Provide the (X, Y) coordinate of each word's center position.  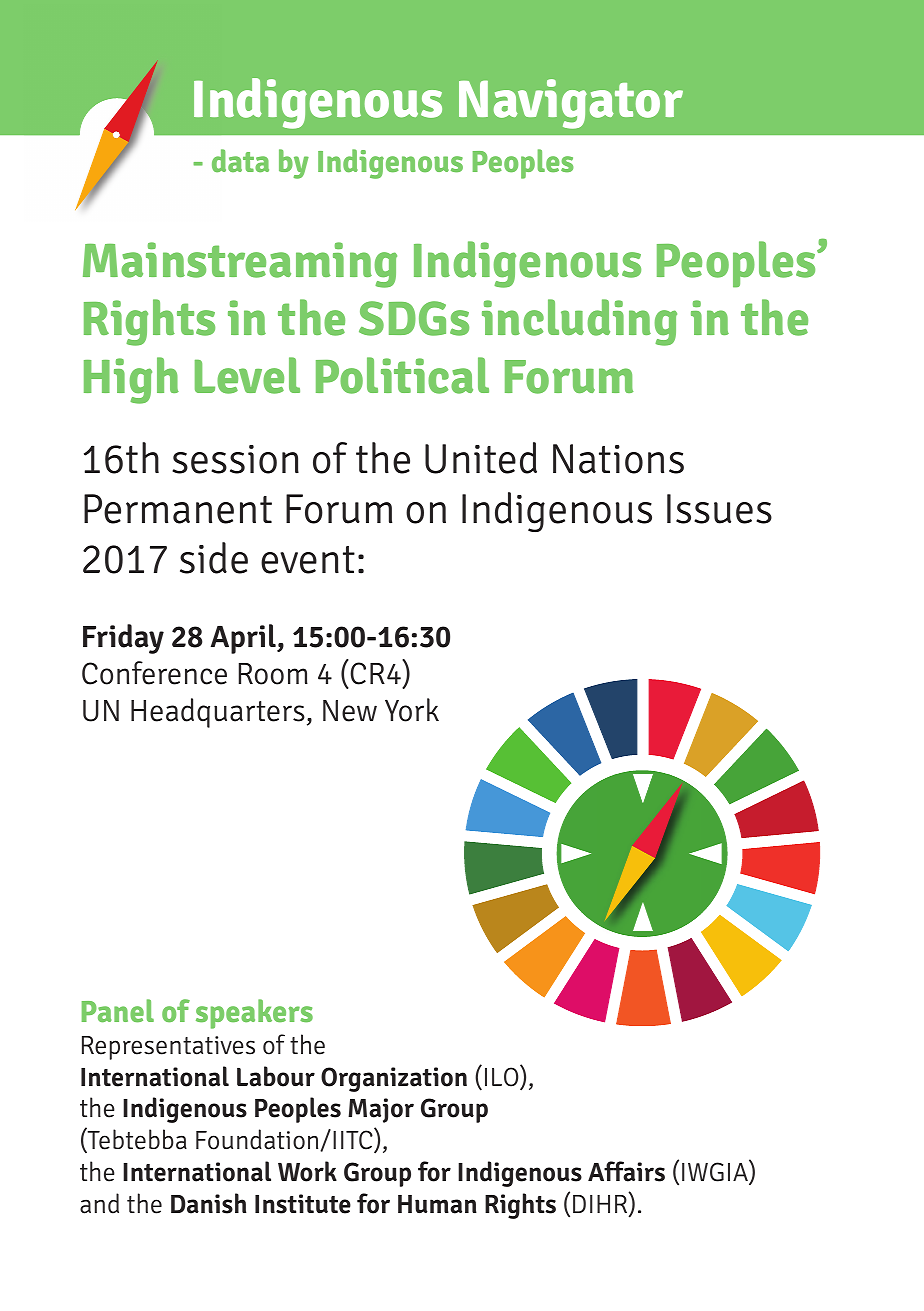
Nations (618, 459)
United (481, 458)
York (412, 710)
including (579, 322)
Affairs (626, 1171)
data (240, 161)
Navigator (571, 104)
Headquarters (218, 713)
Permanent (178, 509)
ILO (503, 1077)
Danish (208, 1203)
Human (437, 1204)
